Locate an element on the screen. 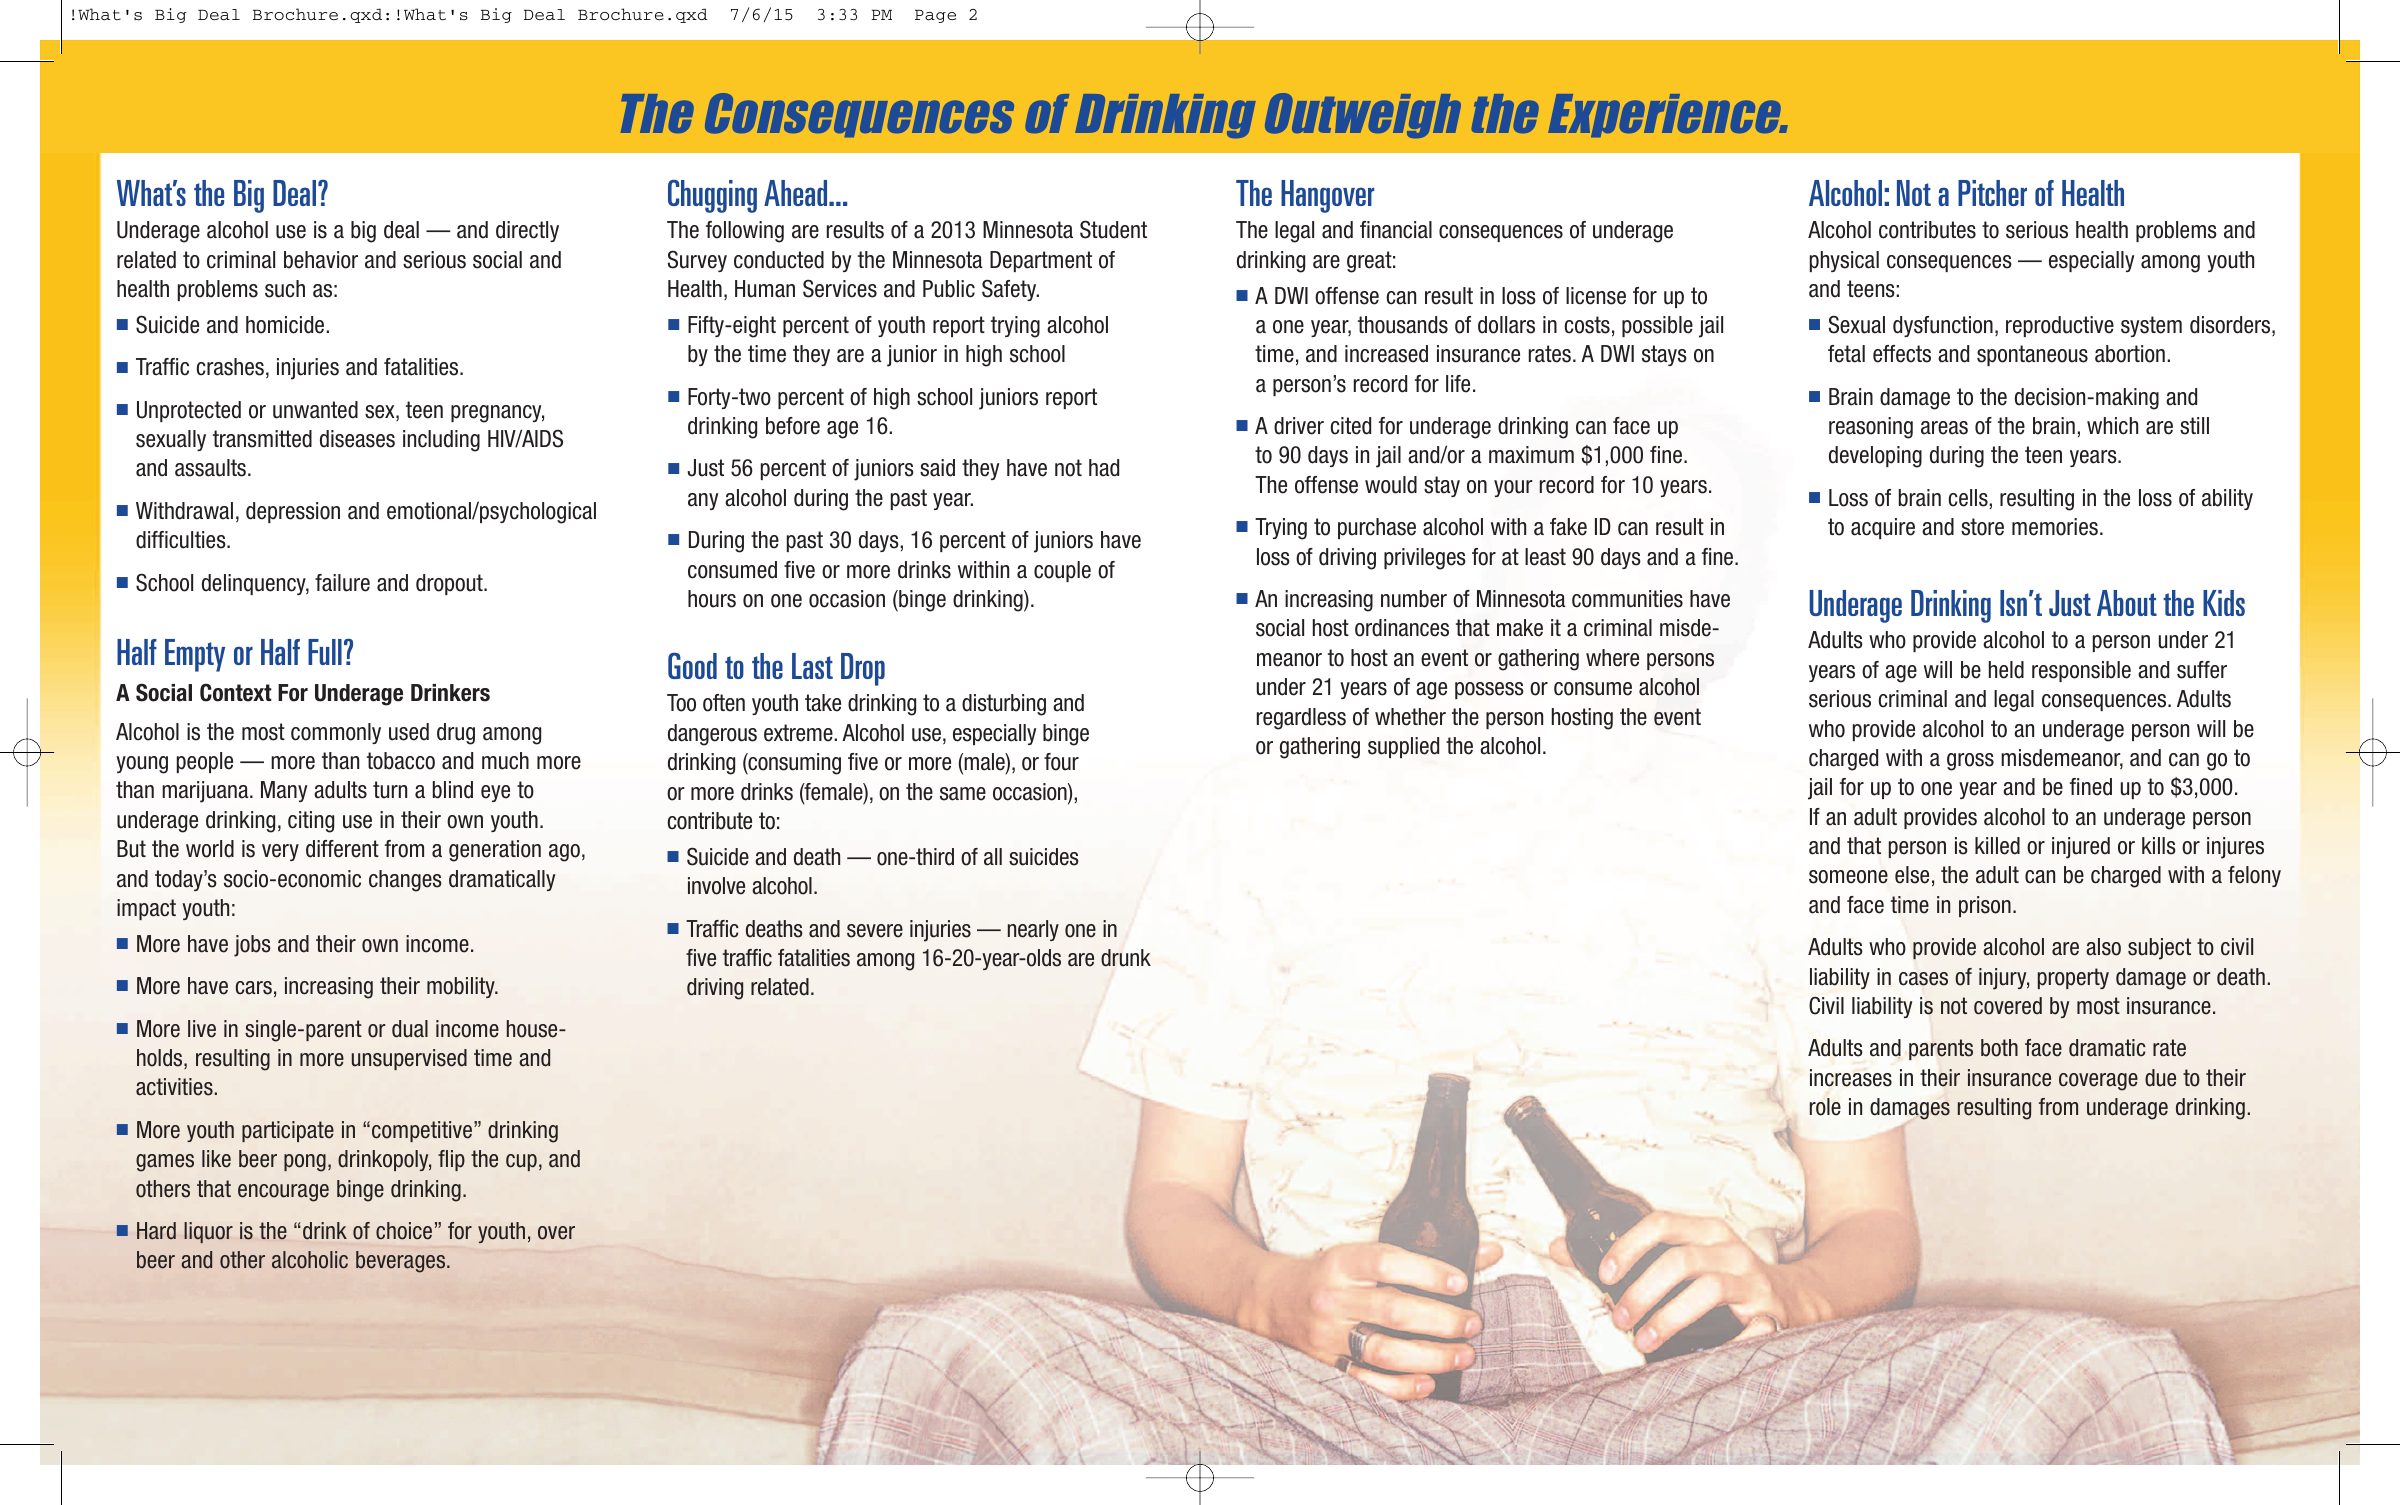 This screenshot has width=2400, height=1505. choice is located at coordinates (404, 1231).
